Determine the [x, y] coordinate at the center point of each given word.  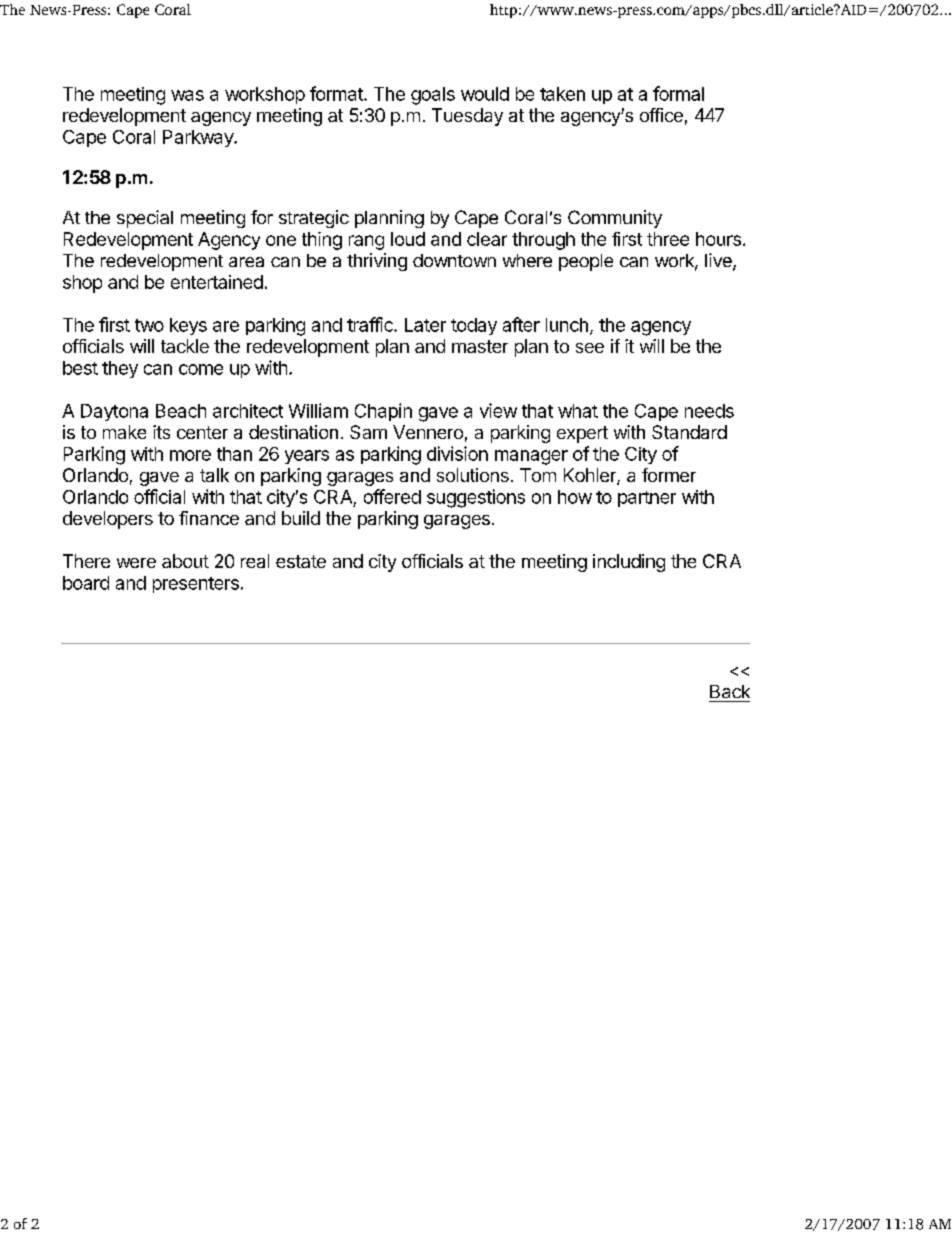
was [187, 95]
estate [301, 561]
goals [433, 96]
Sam [368, 432]
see [590, 348]
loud [408, 239]
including [629, 563]
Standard [689, 432]
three [668, 239]
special [145, 219]
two [149, 325]
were [136, 563]
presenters [196, 585]
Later [425, 325]
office [661, 115]
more [190, 455]
